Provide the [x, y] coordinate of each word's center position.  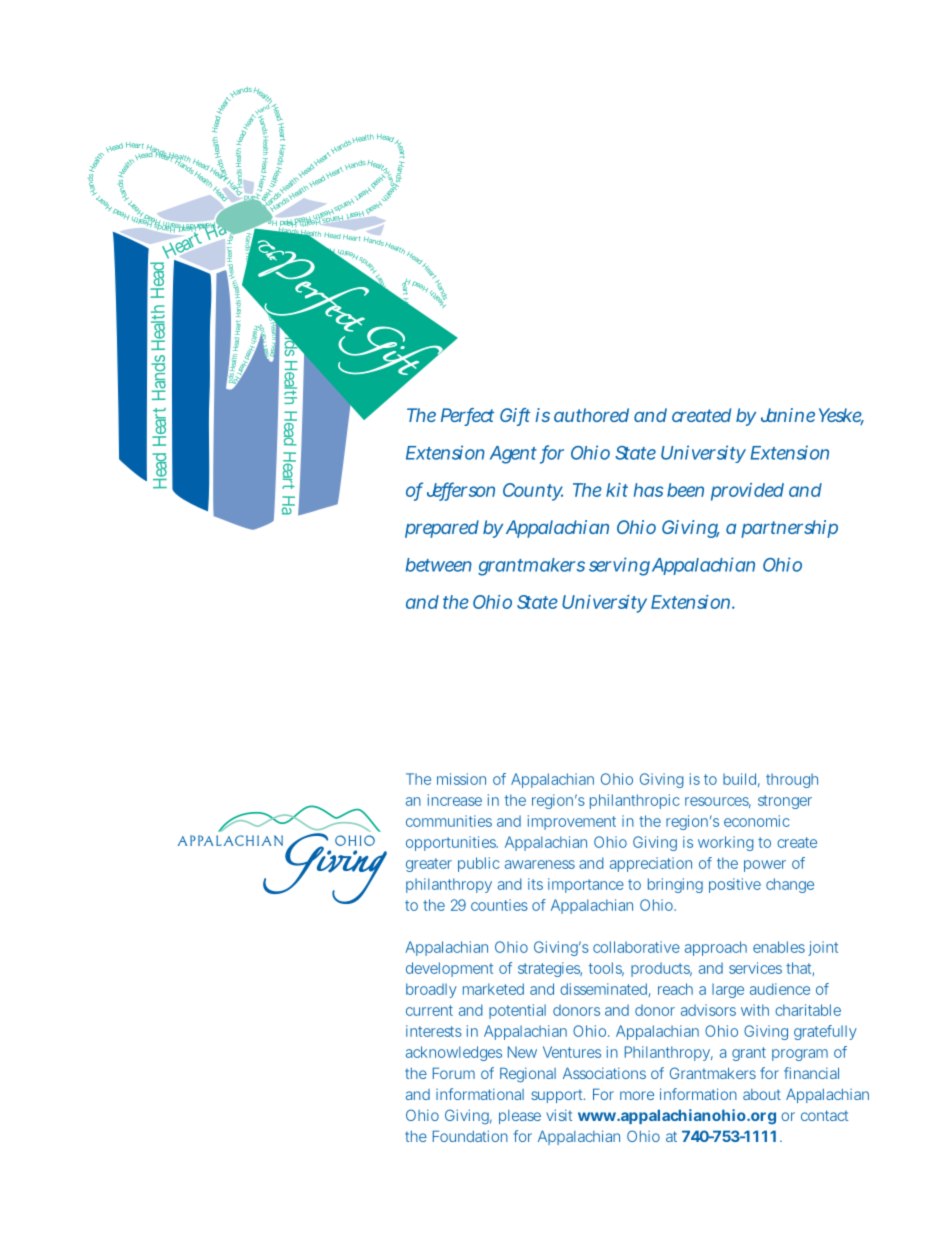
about [762, 1094]
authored [591, 415]
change [790, 885]
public [478, 864]
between [439, 565]
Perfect [467, 416]
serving [619, 566]
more [637, 1095]
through [792, 780]
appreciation [651, 864]
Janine [788, 415]
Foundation [470, 1136]
